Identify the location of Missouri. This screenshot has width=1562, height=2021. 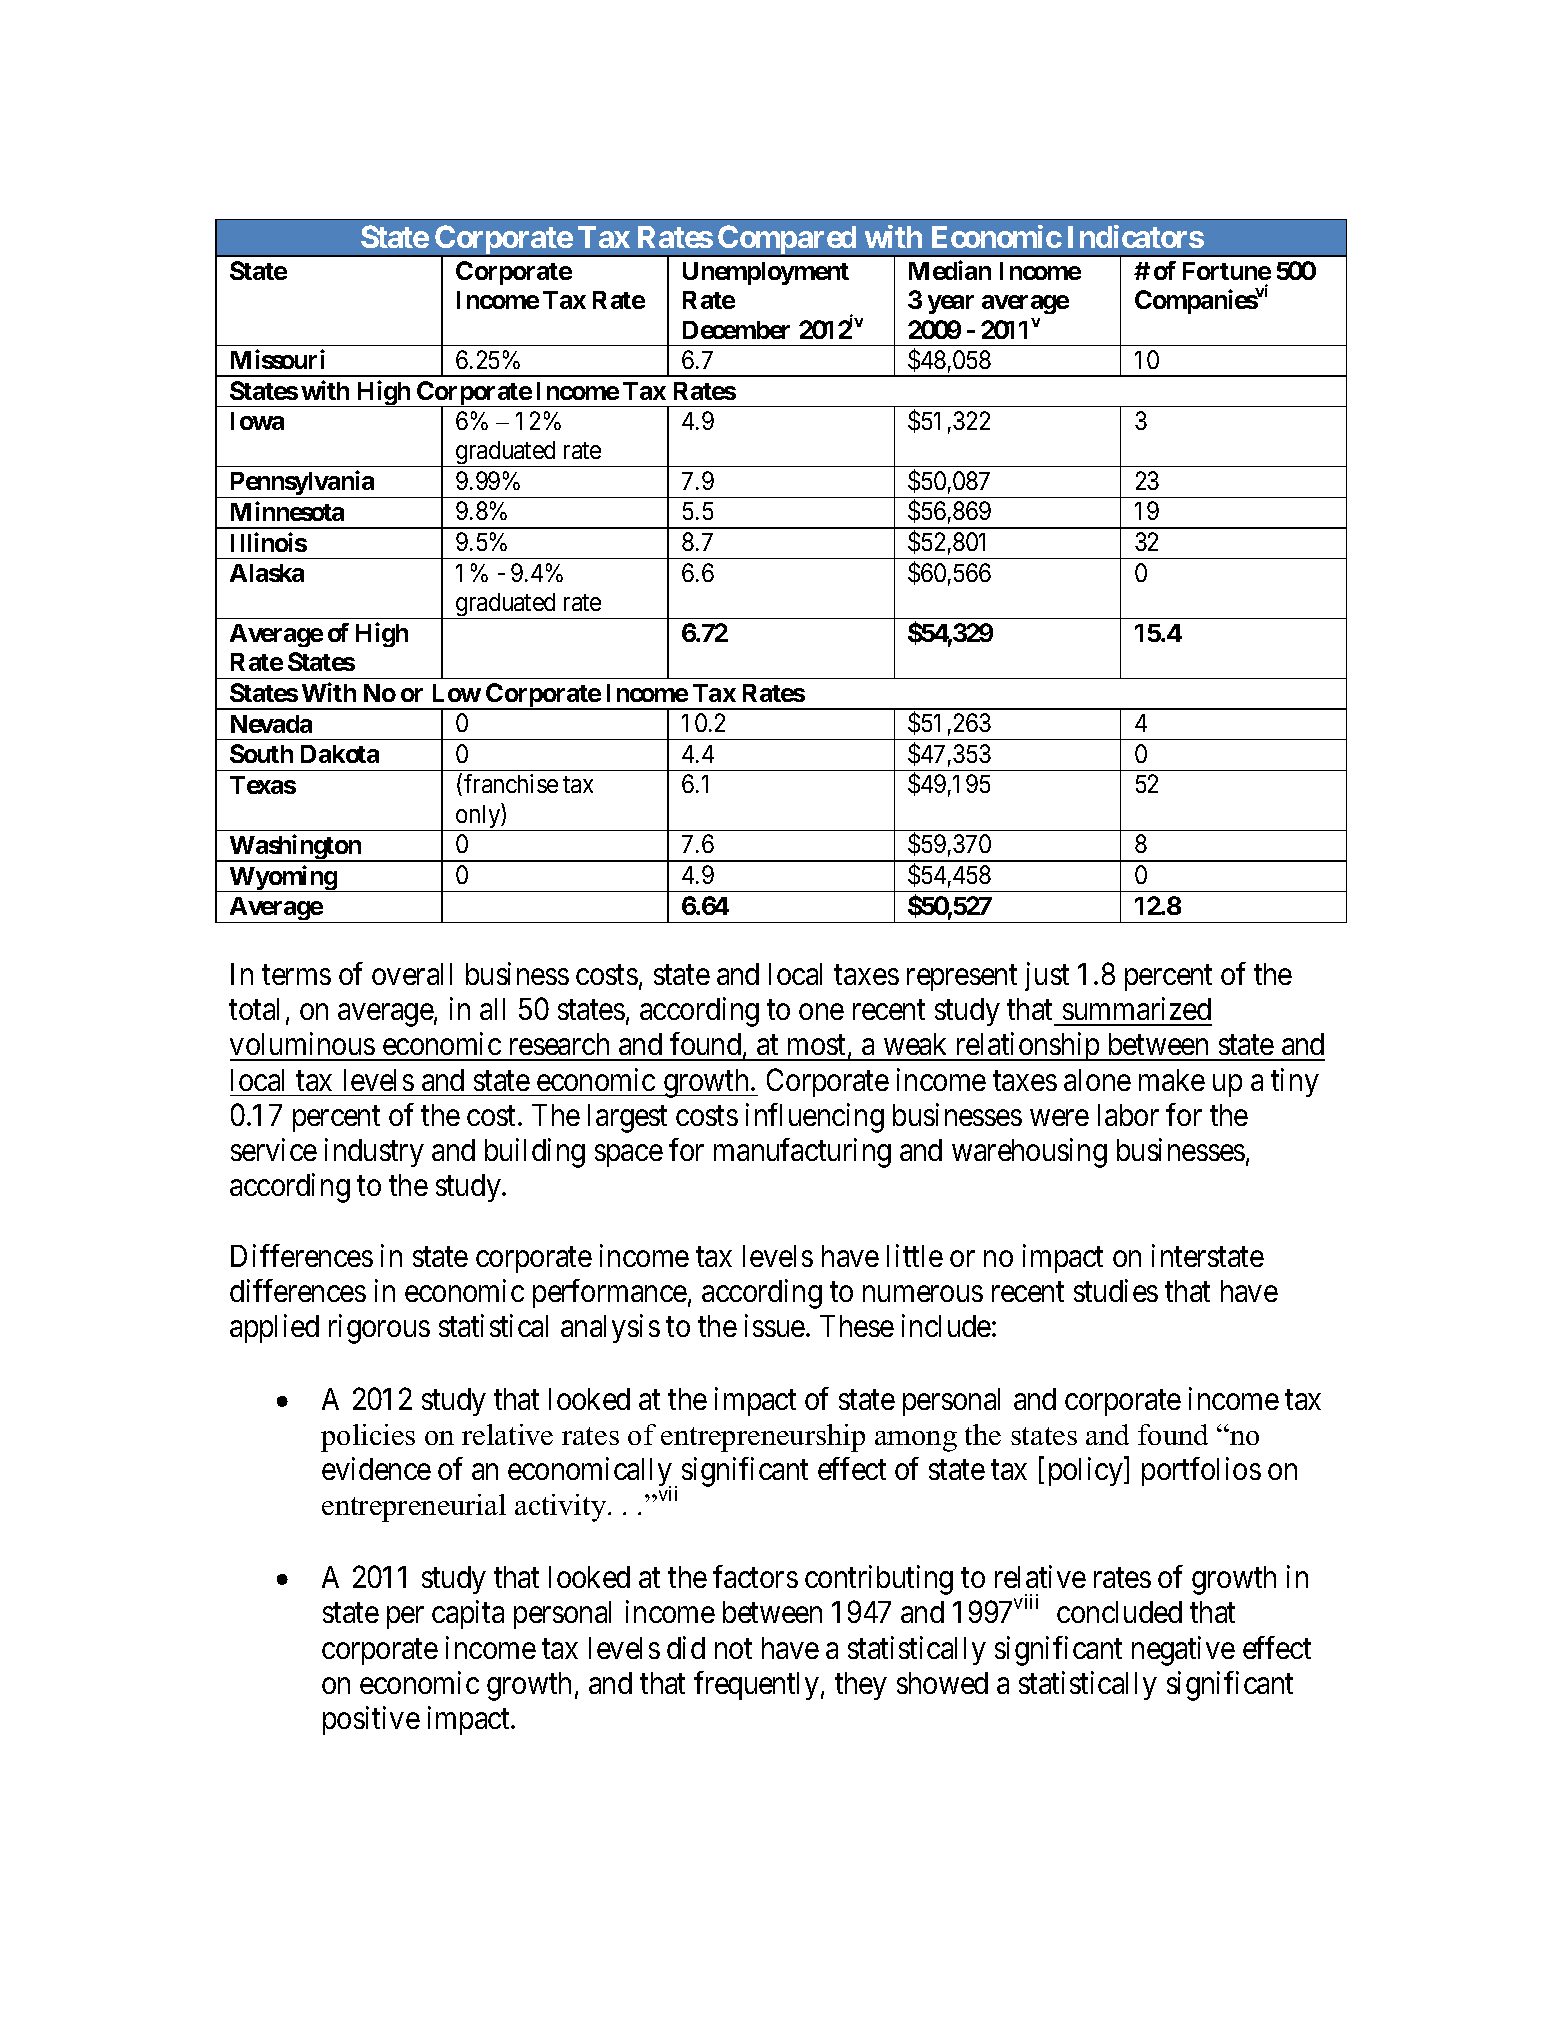
(278, 359).
